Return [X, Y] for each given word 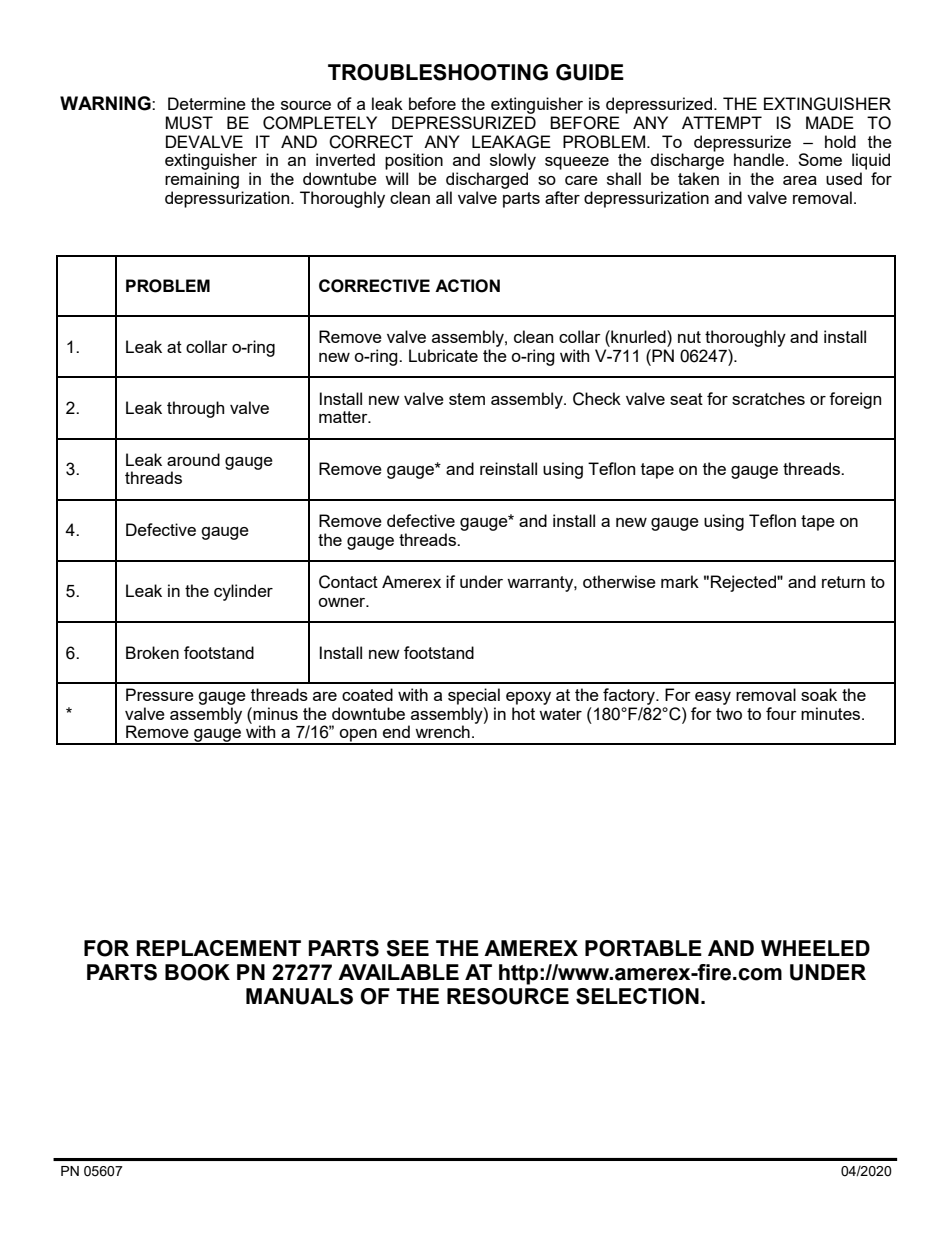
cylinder [243, 592]
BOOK [197, 972]
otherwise [619, 581]
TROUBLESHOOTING [438, 72]
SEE [407, 948]
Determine [207, 103]
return [843, 582]
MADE [830, 122]
